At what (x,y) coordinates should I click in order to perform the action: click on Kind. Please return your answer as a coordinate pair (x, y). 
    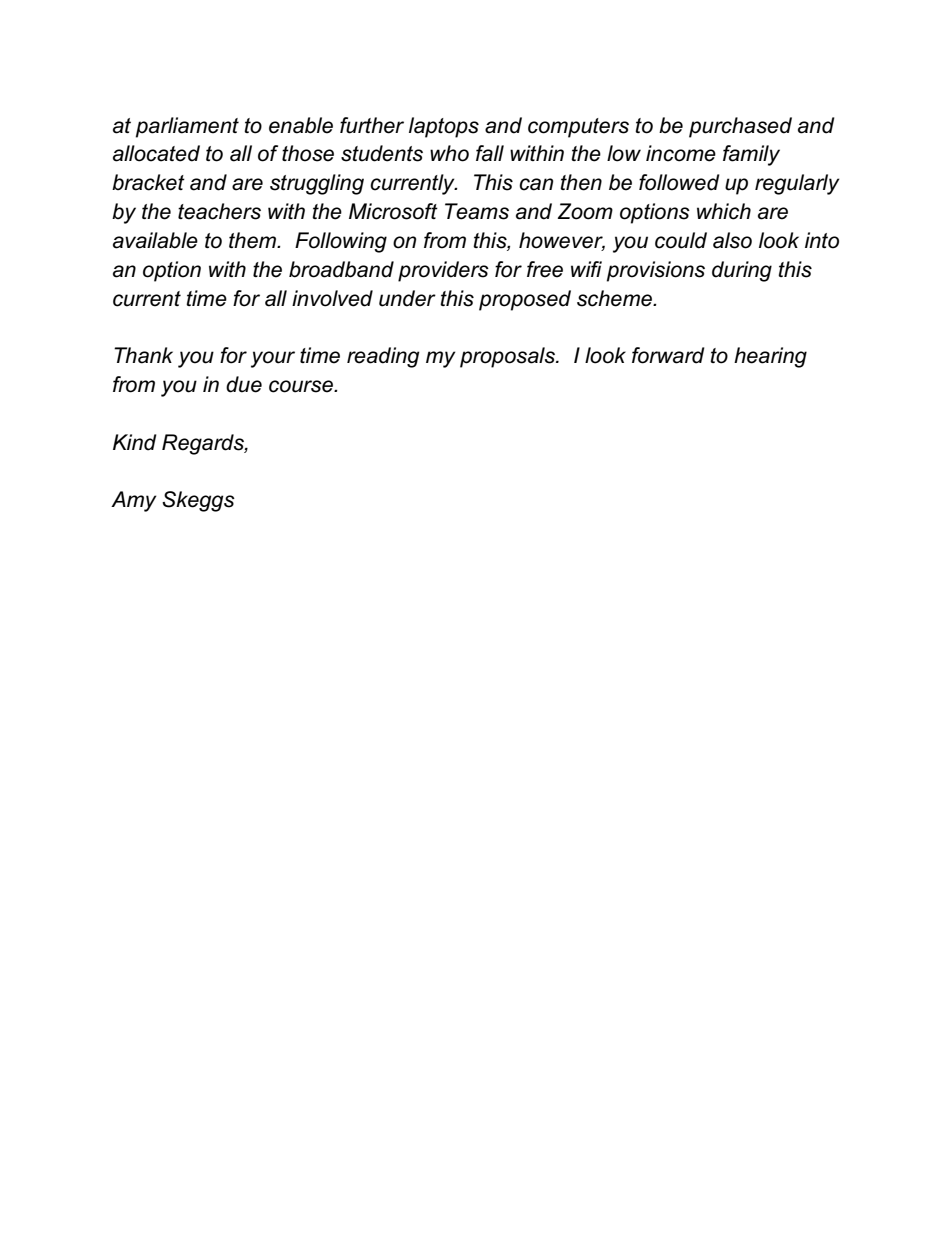
    Looking at the image, I should click on (135, 442).
